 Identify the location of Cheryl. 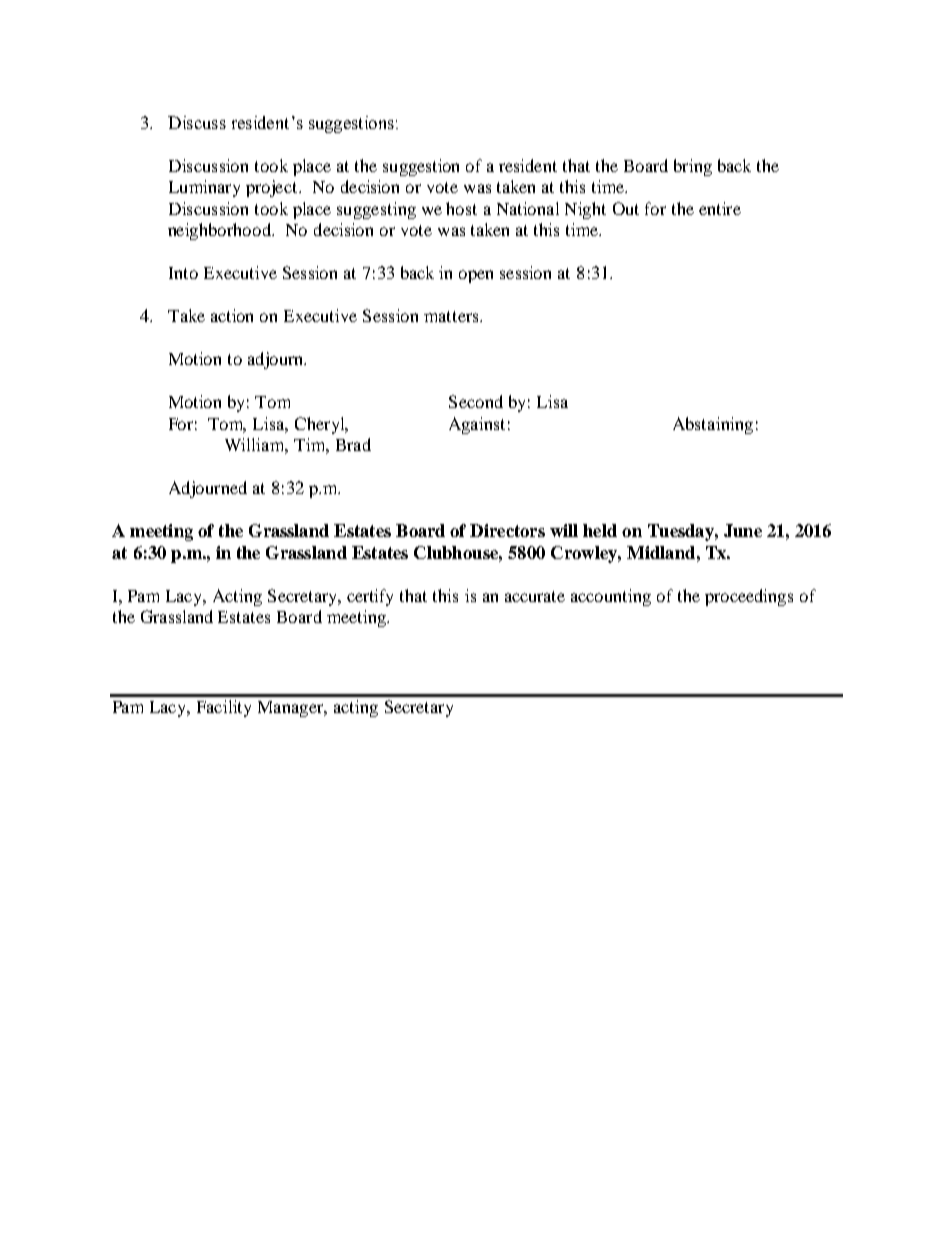
(321, 425).
